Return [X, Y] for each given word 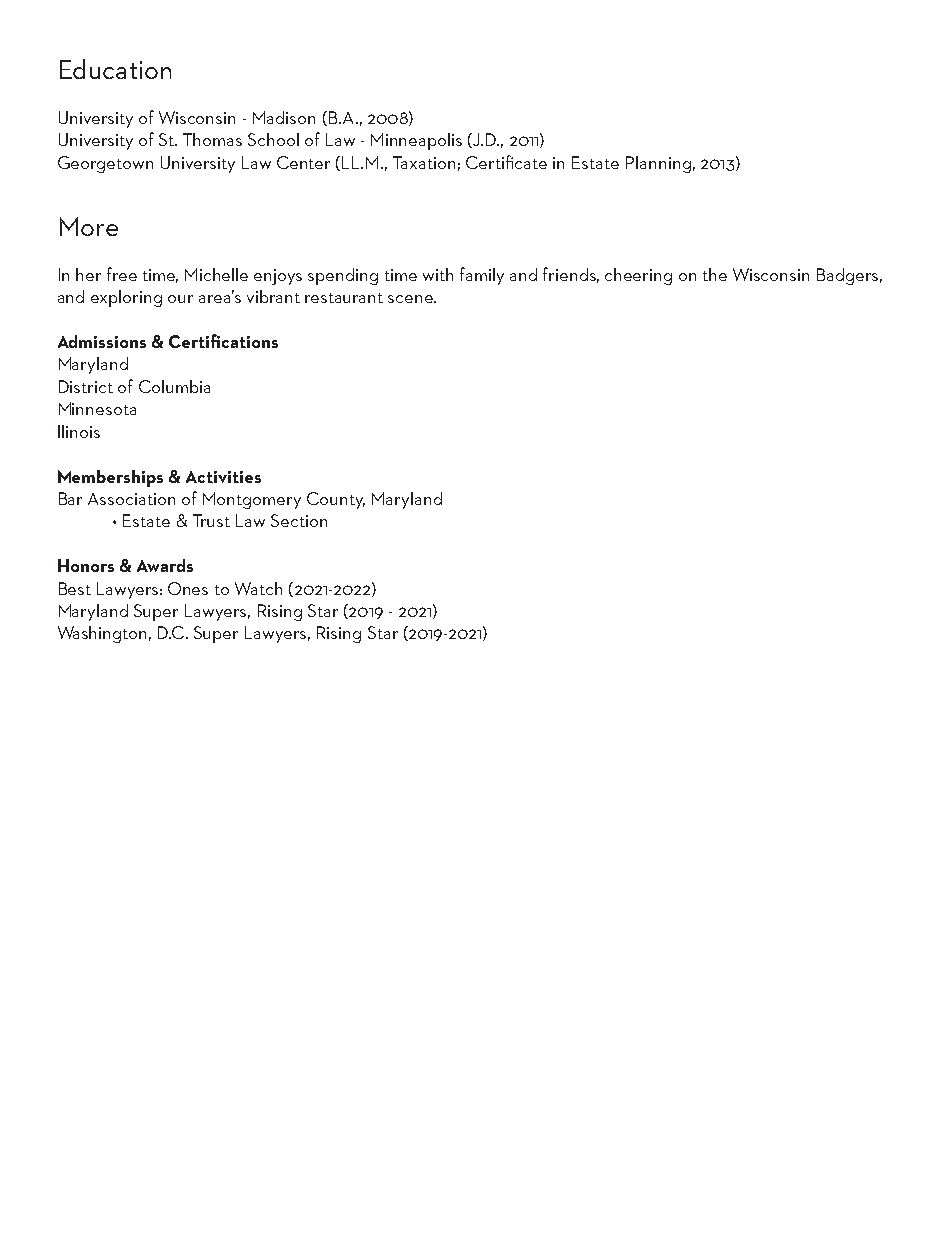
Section [299, 520]
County [336, 500]
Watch [258, 588]
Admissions [102, 341]
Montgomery [252, 500]
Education [115, 69]
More [89, 226]
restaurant [344, 298]
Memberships [110, 478]
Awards [165, 565]
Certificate [506, 162]
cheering [638, 276]
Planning [658, 164]
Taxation [424, 162]
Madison [284, 117]
